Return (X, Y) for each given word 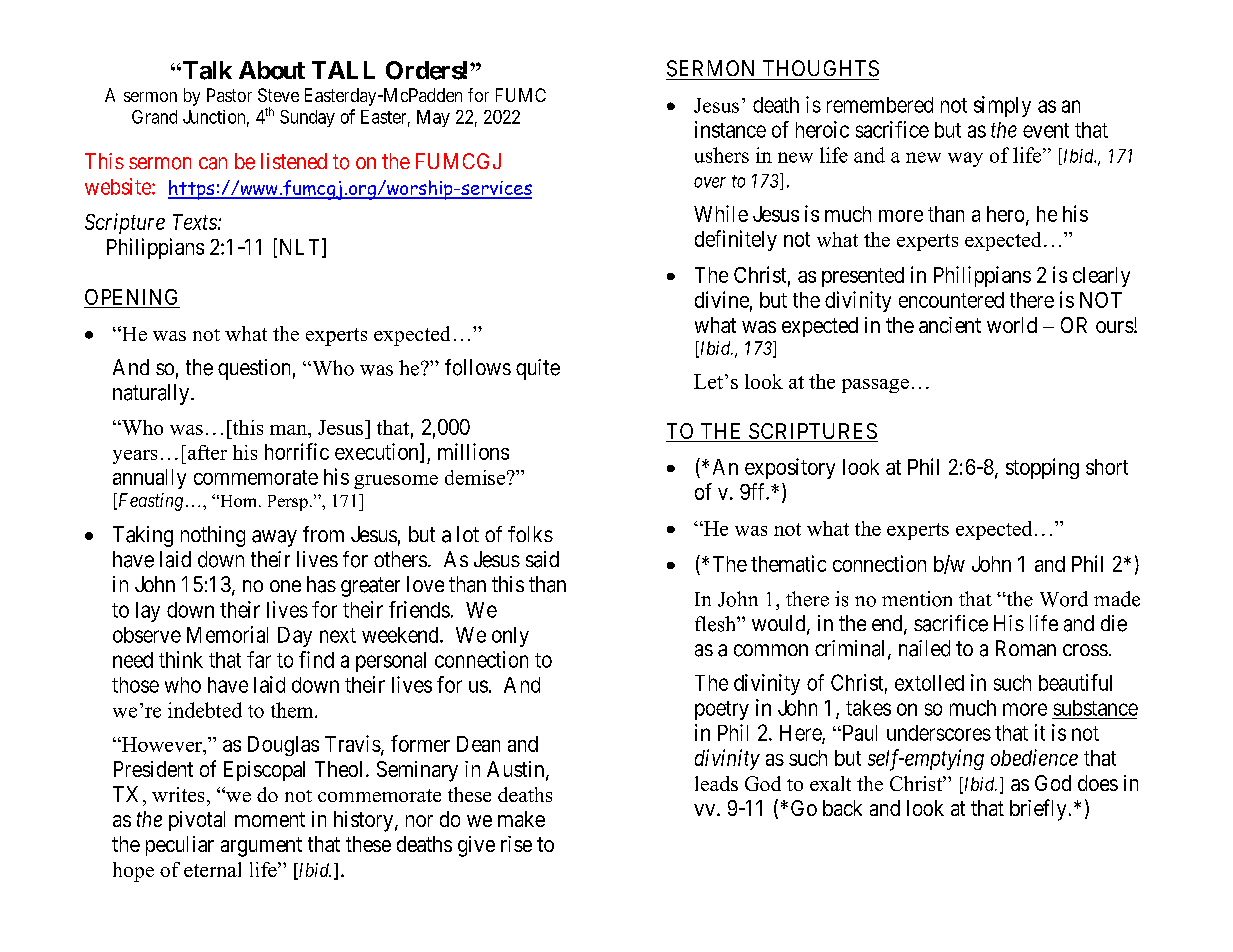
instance (730, 129)
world (1012, 325)
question (254, 369)
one (285, 586)
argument (261, 847)
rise (516, 844)
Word (1064, 599)
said (542, 559)
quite (538, 369)
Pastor (229, 95)
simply (1002, 106)
